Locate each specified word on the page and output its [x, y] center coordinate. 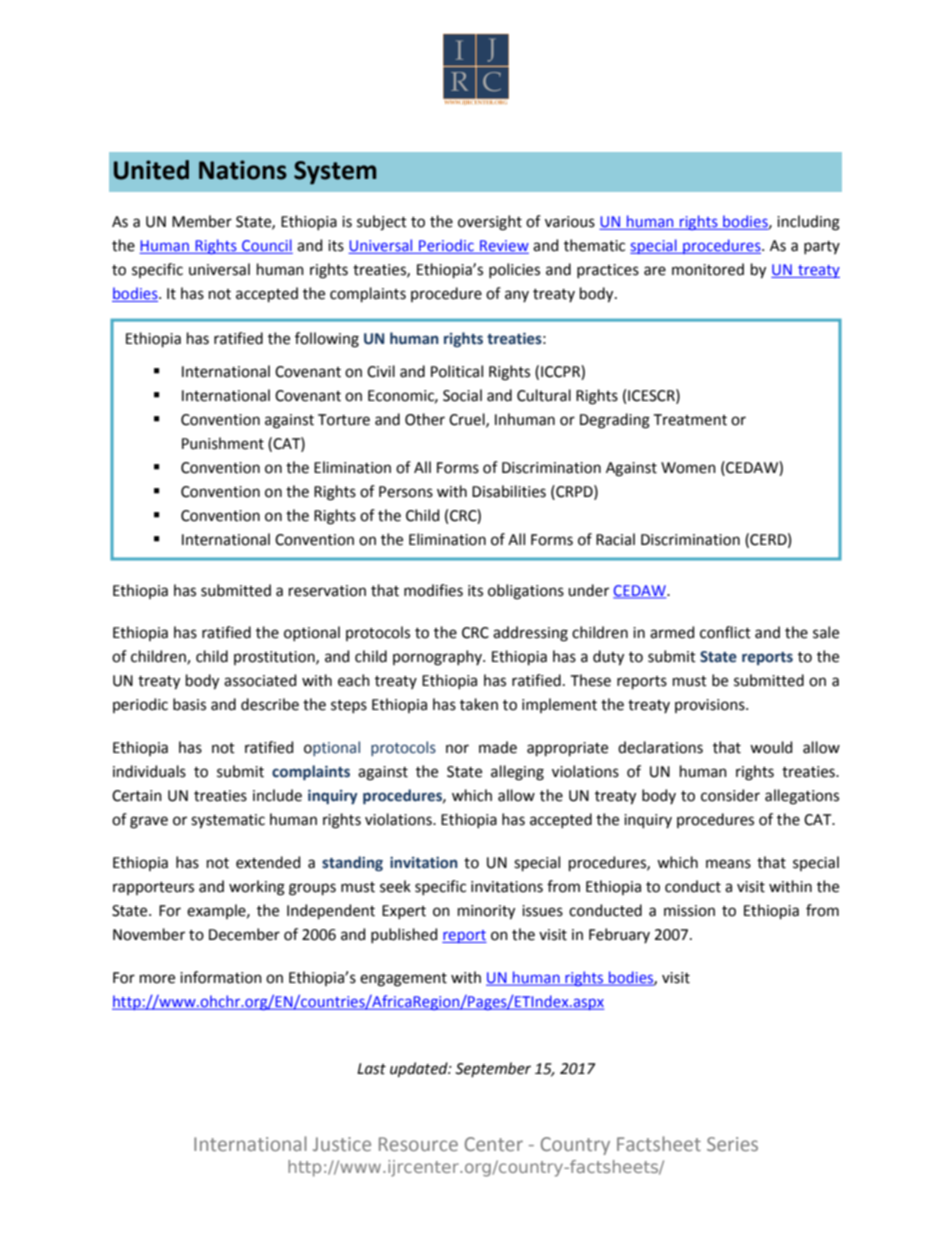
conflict [725, 632]
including [808, 223]
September [493, 1069]
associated [260, 680]
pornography [438, 658]
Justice [342, 1144]
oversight [490, 223]
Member [202, 221]
